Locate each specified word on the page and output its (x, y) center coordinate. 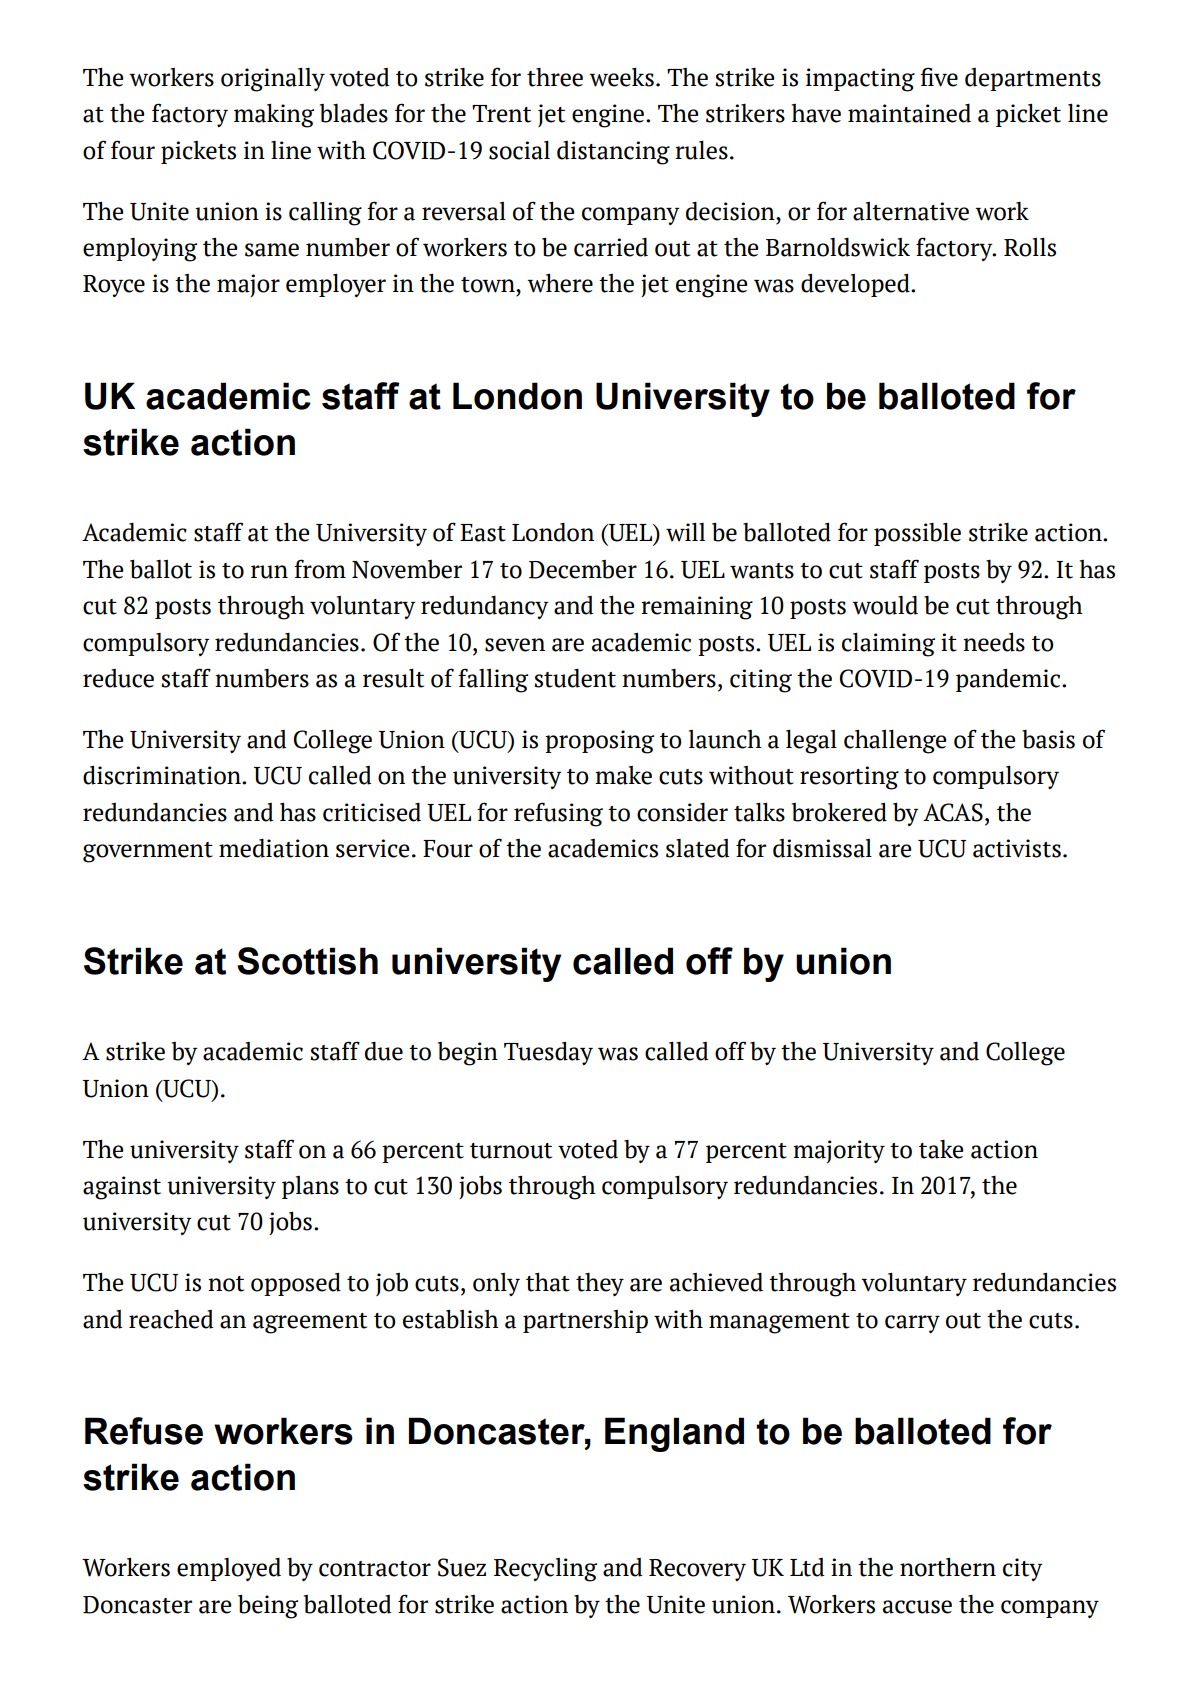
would (885, 605)
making (274, 115)
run (269, 572)
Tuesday (548, 1053)
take (941, 1149)
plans (310, 1187)
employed (229, 1569)
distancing (613, 153)
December (583, 569)
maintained (909, 113)
